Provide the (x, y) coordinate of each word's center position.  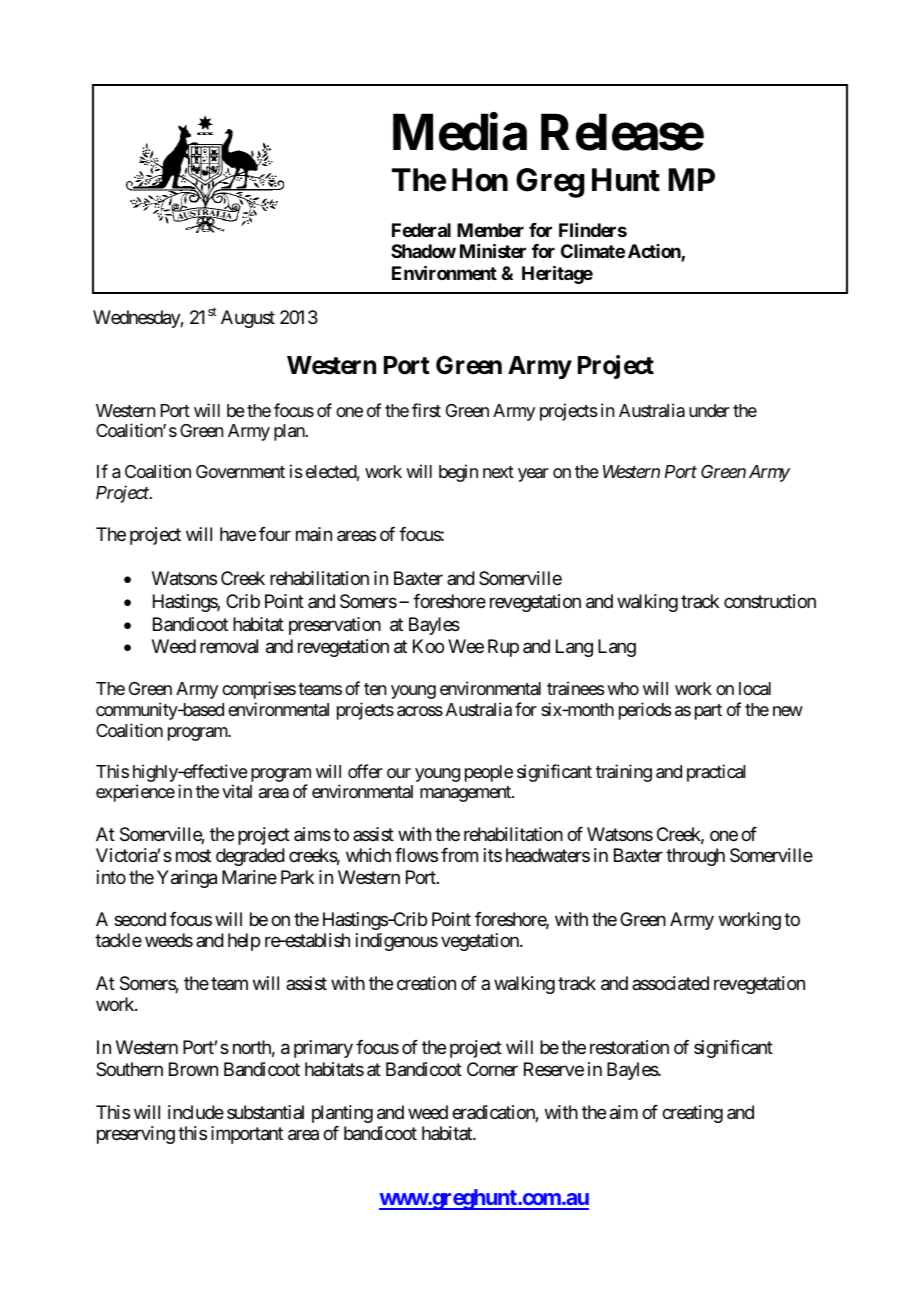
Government (240, 471)
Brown (193, 1069)
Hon (480, 180)
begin (458, 473)
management (466, 794)
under (709, 410)
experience (135, 793)
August (248, 319)
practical (716, 773)
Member (490, 230)
